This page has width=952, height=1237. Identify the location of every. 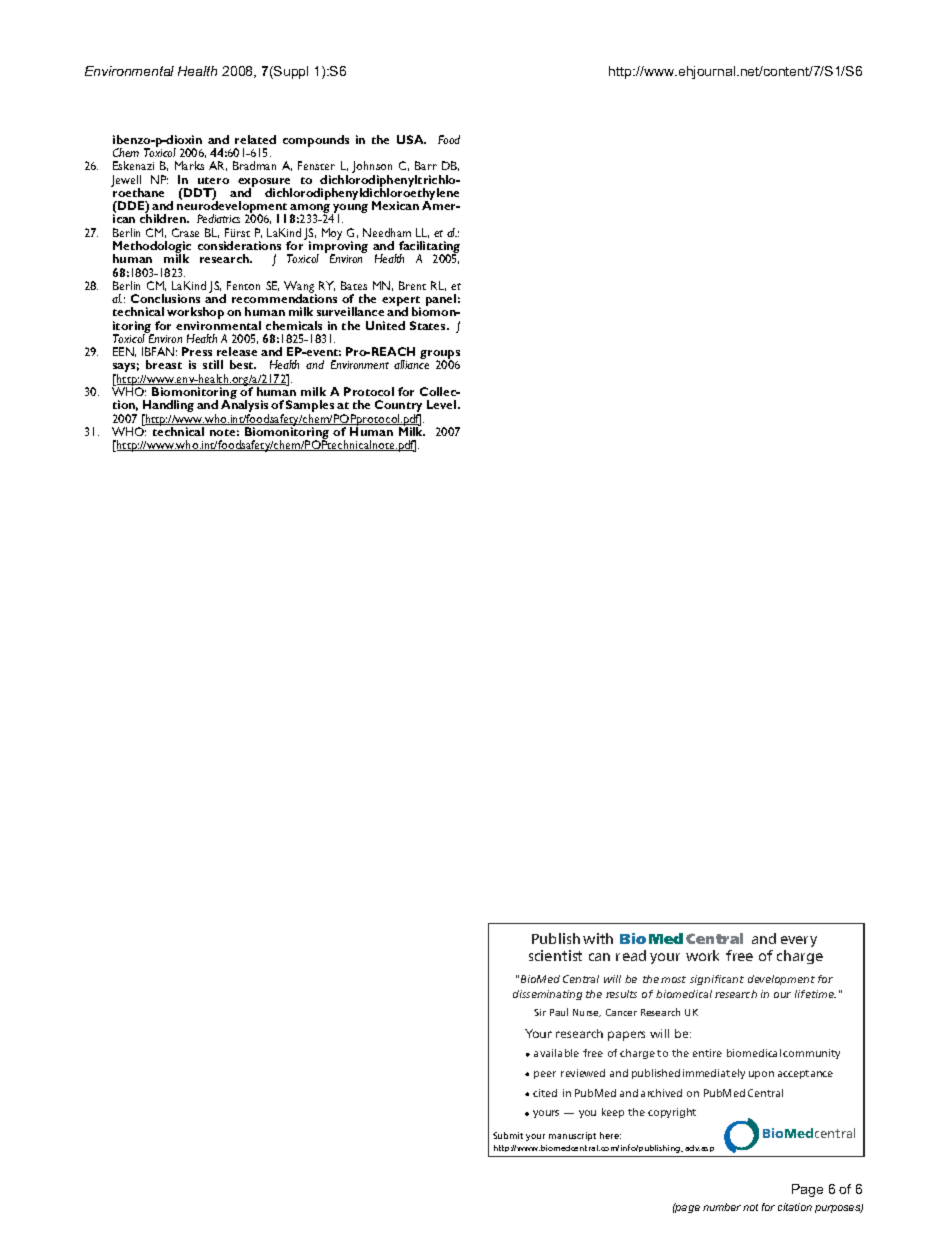
(799, 941).
